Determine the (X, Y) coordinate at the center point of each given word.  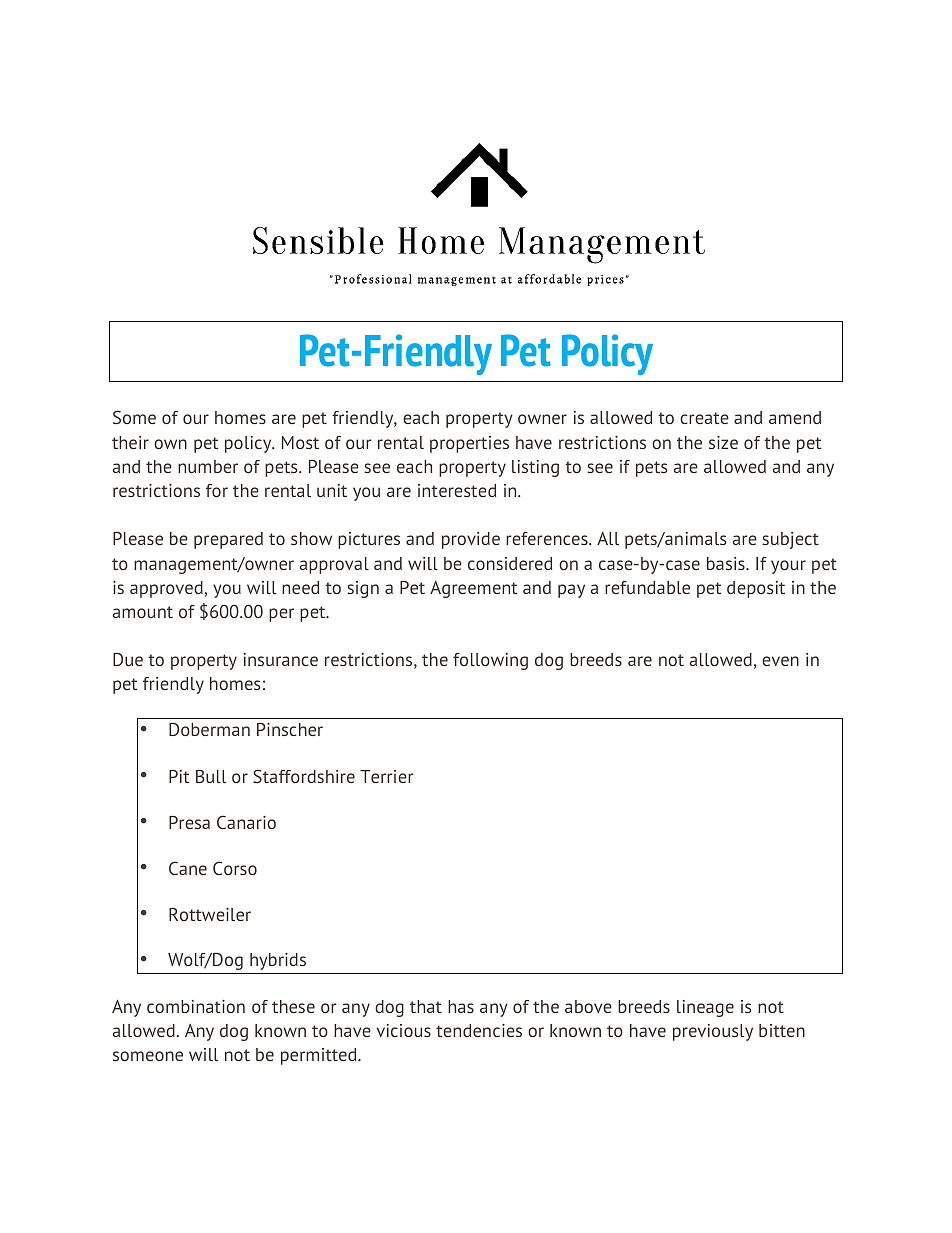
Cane (188, 868)
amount (143, 612)
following (490, 661)
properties (469, 444)
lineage (705, 1008)
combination (196, 1006)
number (208, 466)
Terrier (386, 776)
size (723, 442)
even (780, 661)
